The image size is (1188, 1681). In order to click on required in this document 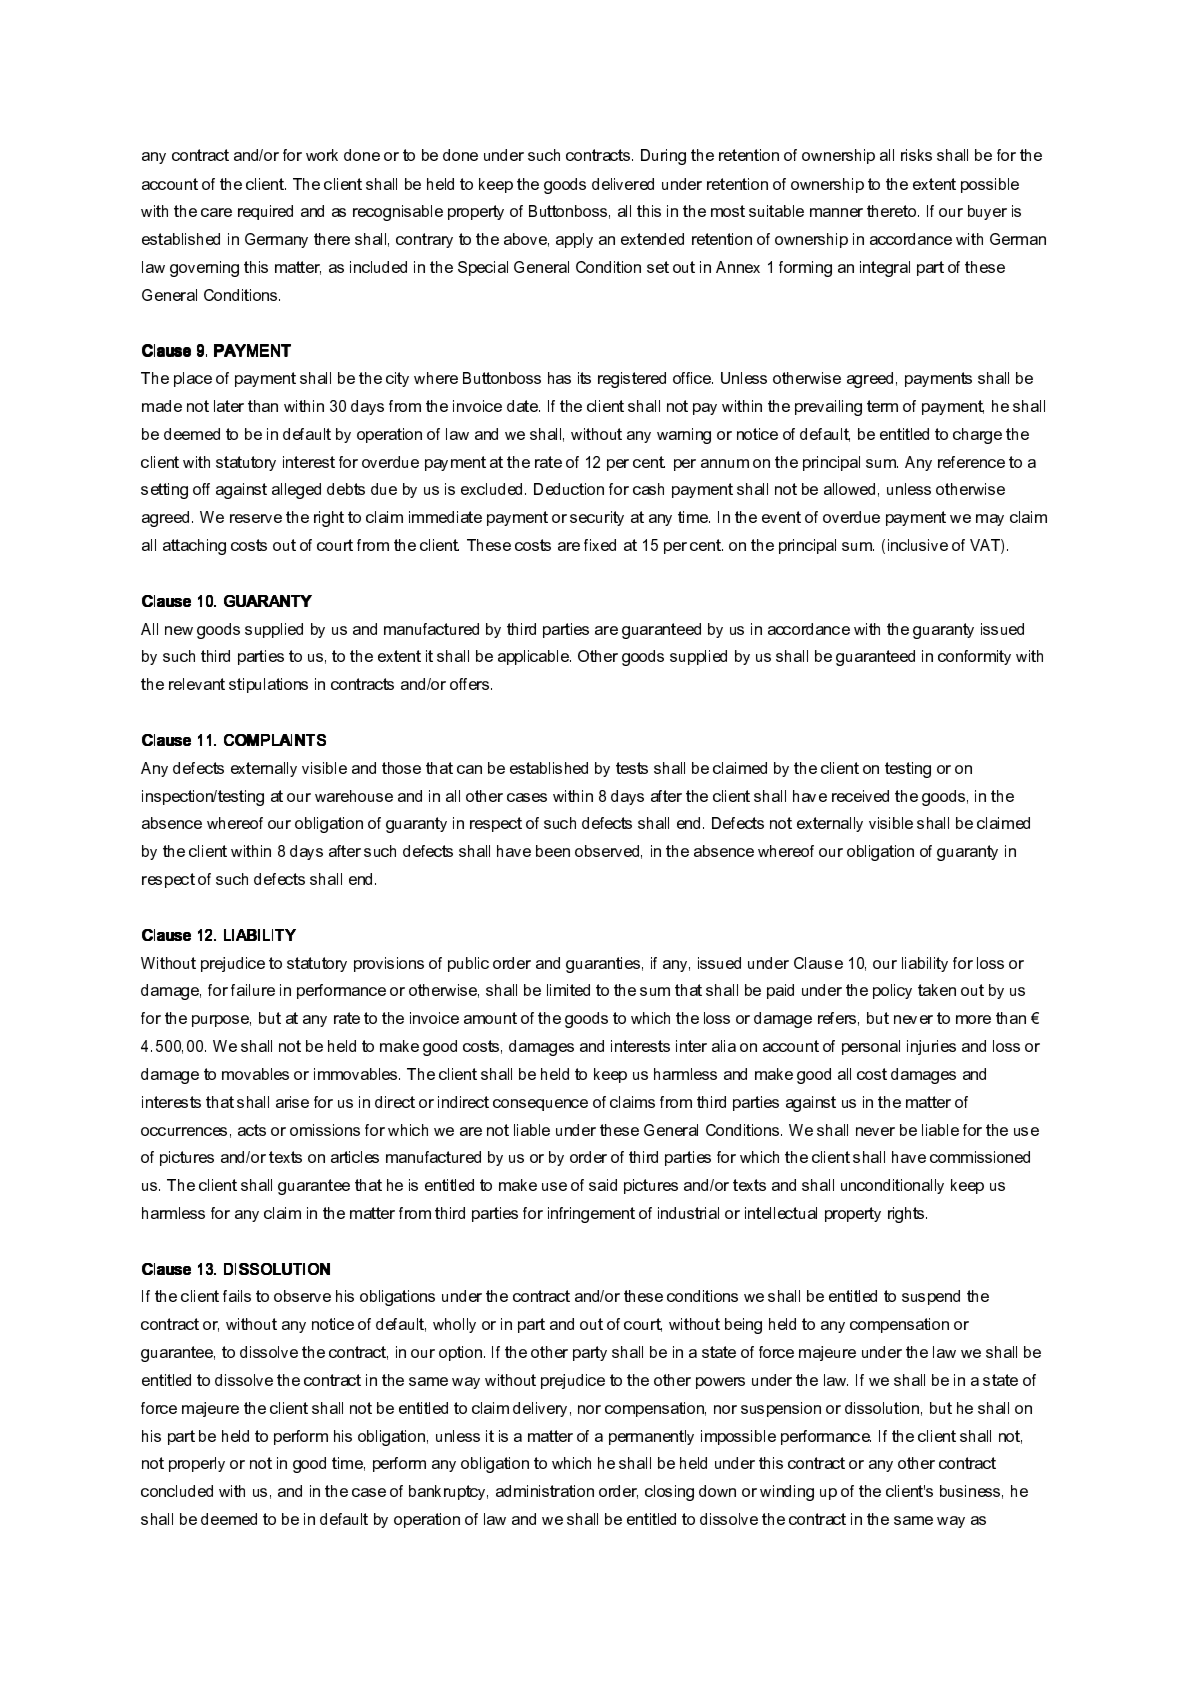, I will do `click(265, 212)`.
